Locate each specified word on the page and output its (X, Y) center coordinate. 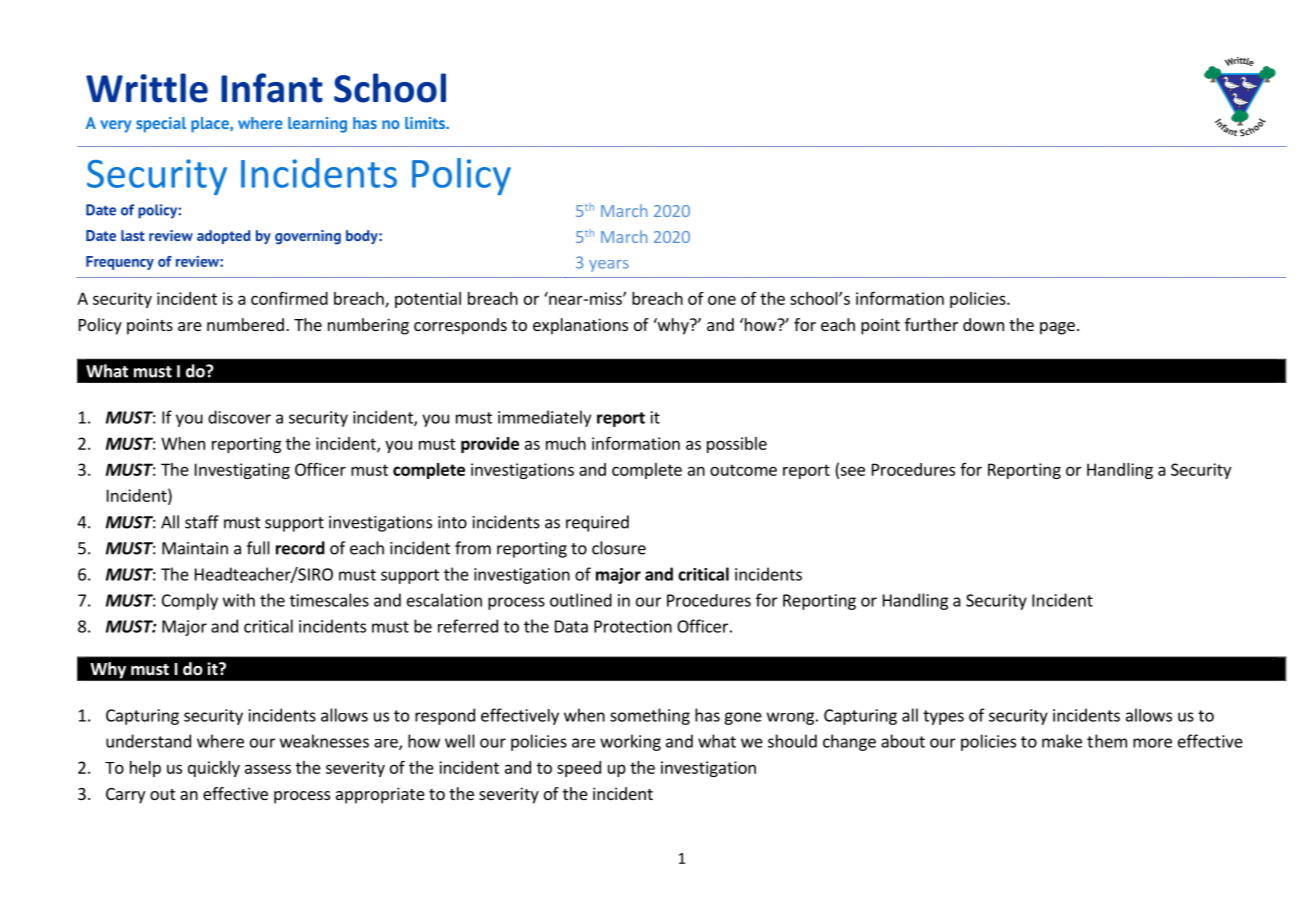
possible (737, 445)
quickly (214, 769)
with (239, 600)
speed (579, 769)
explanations (580, 326)
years (609, 266)
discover (239, 417)
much (566, 443)
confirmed (289, 298)
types (943, 717)
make (1062, 741)
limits (426, 123)
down (983, 324)
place (211, 125)
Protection (633, 626)
